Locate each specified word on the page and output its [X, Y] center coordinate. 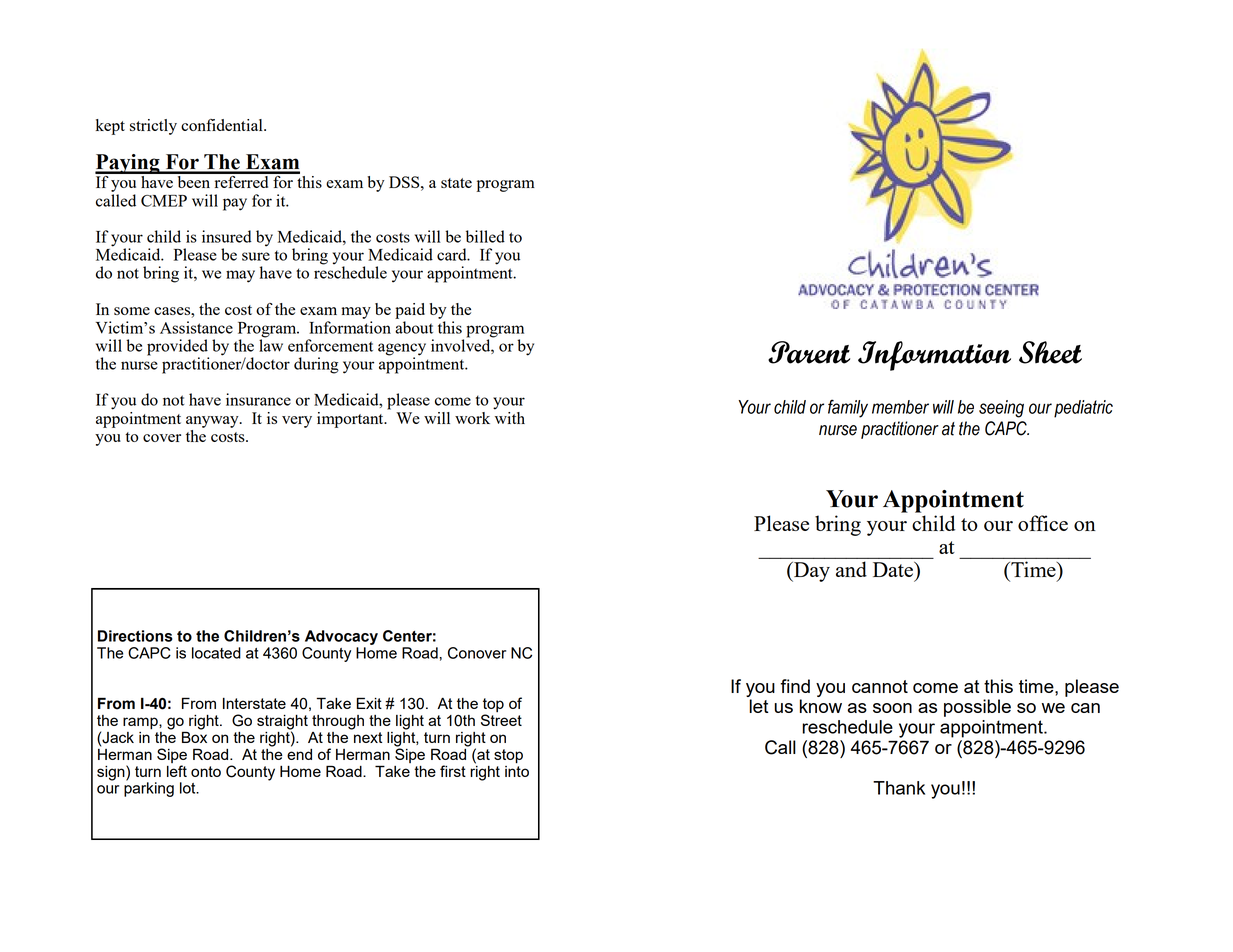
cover [162, 438]
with [509, 416]
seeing [1001, 409]
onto [206, 771]
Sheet [1050, 352]
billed [485, 236]
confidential [223, 125]
